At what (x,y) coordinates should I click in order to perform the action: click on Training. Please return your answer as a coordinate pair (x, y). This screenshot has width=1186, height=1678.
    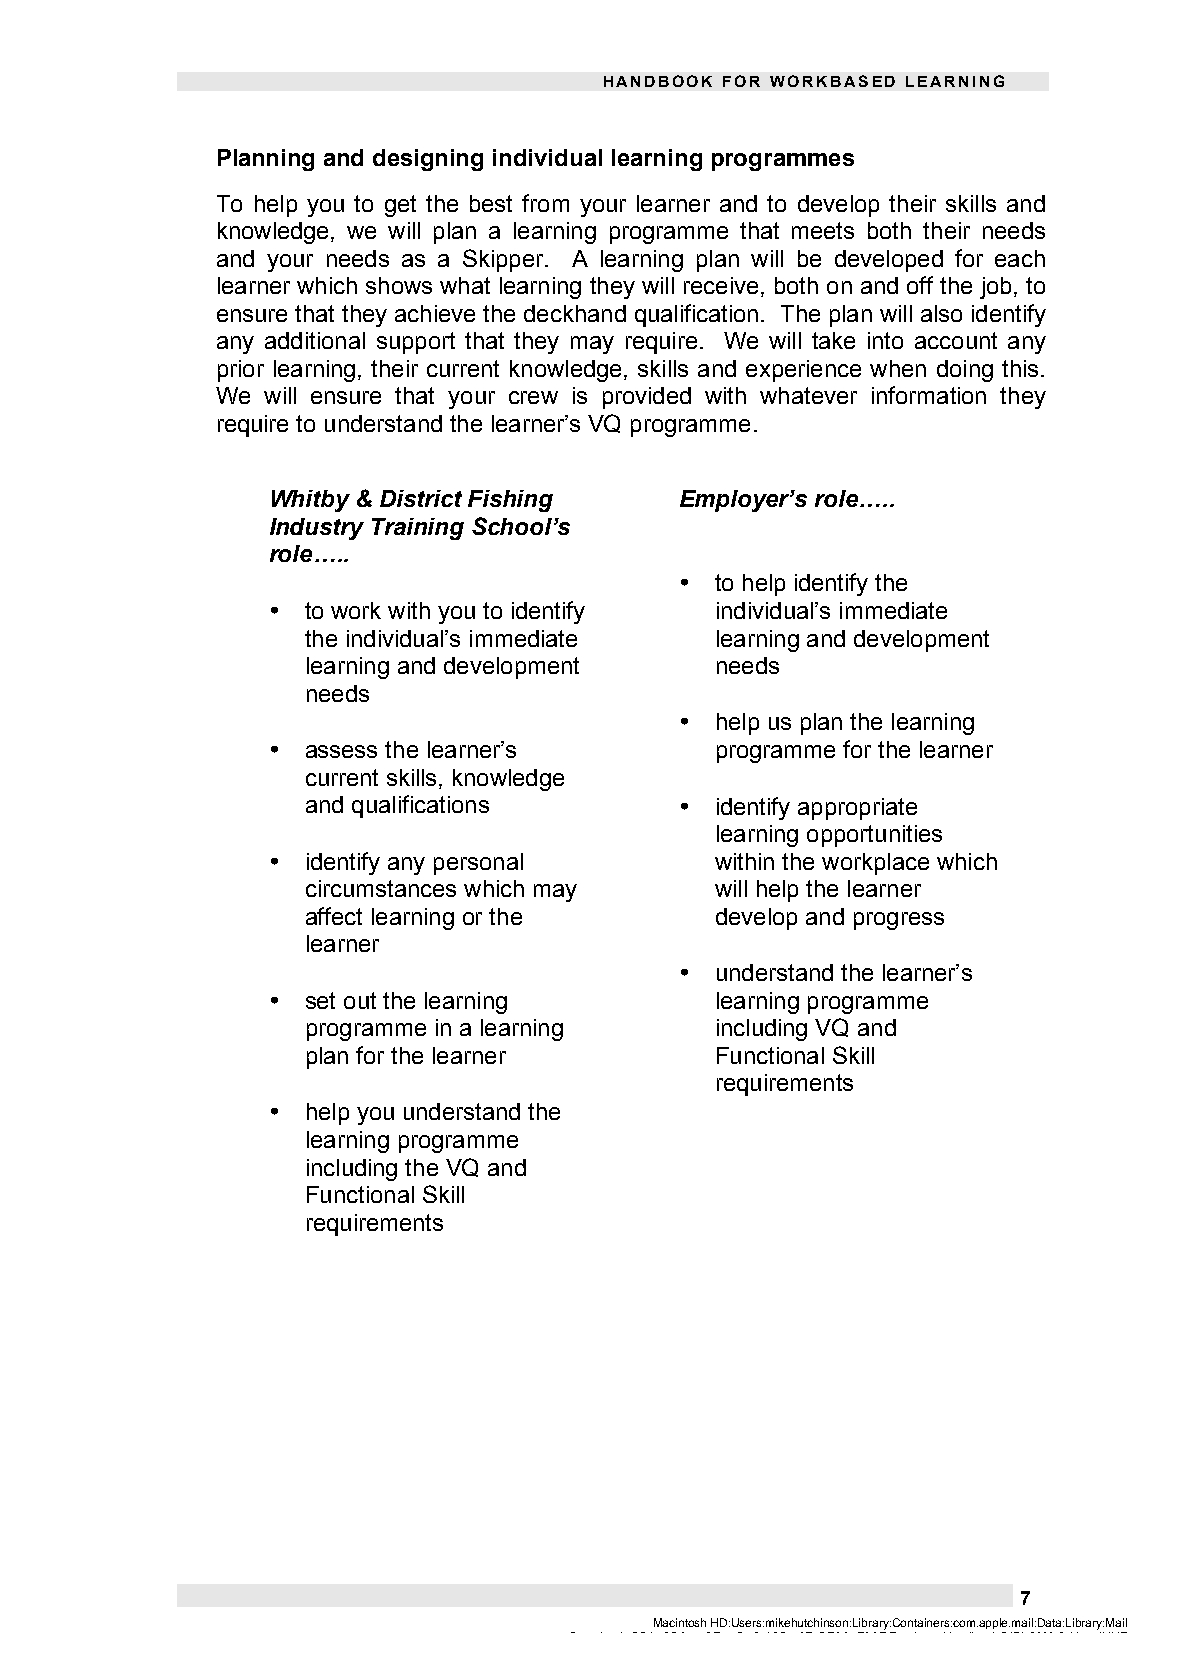
    Looking at the image, I should click on (418, 529).
